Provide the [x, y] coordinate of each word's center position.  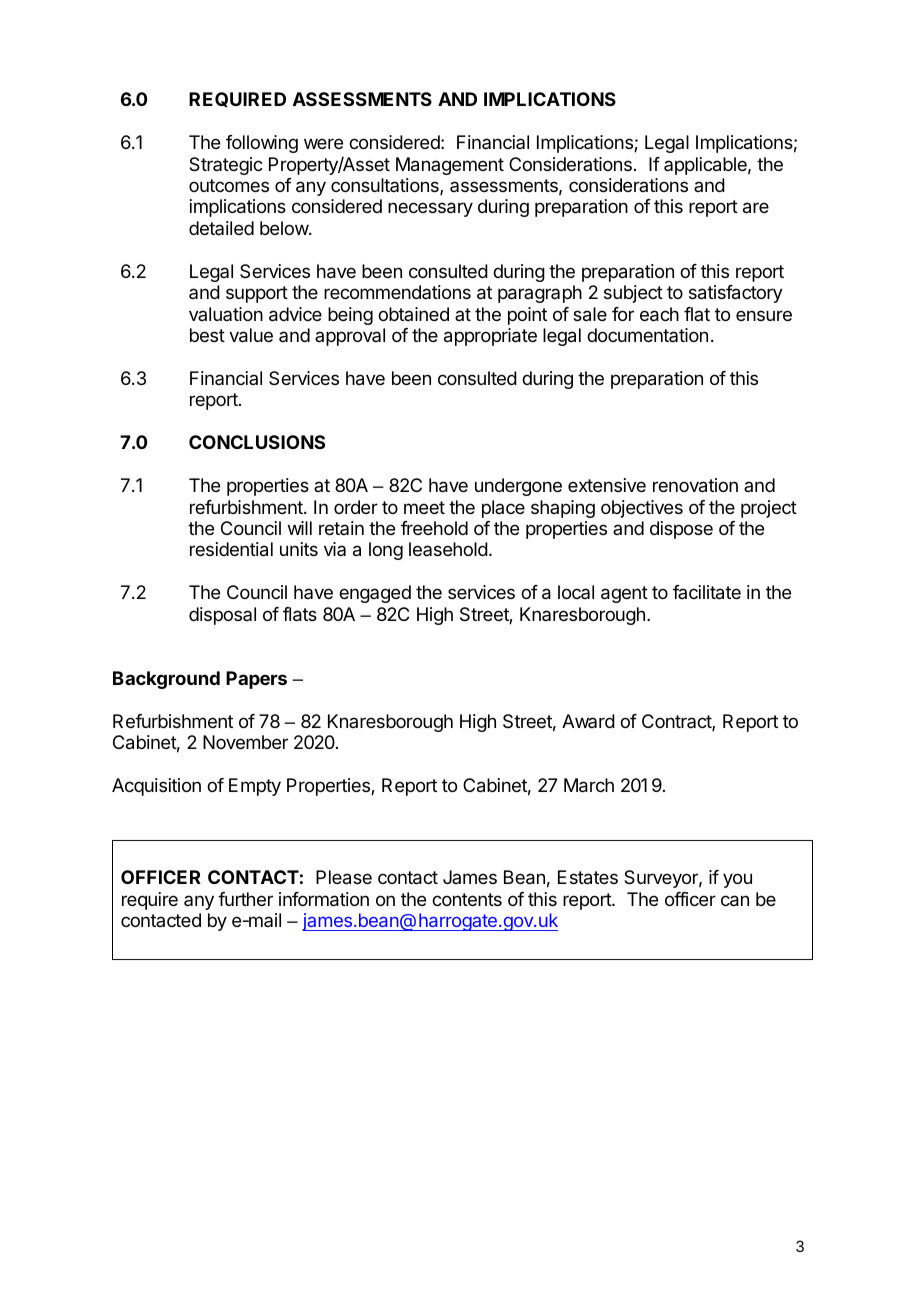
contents [467, 899]
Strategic [226, 166]
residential [231, 549]
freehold [434, 528]
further [245, 899]
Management [450, 166]
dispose [681, 530]
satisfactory [736, 294]
